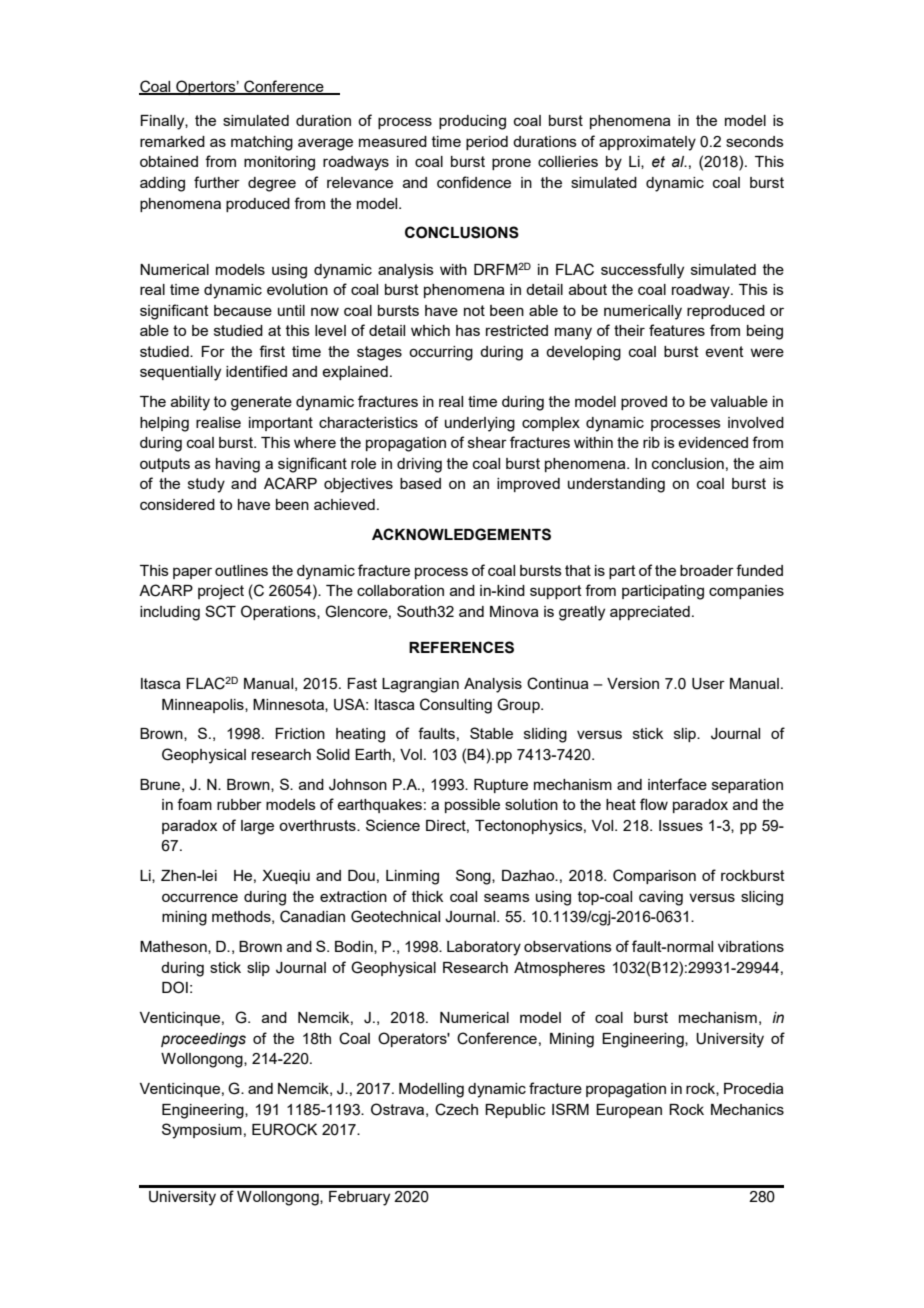  Describe the element at coordinates (262, 143) in the image. I see `matching` at that location.
